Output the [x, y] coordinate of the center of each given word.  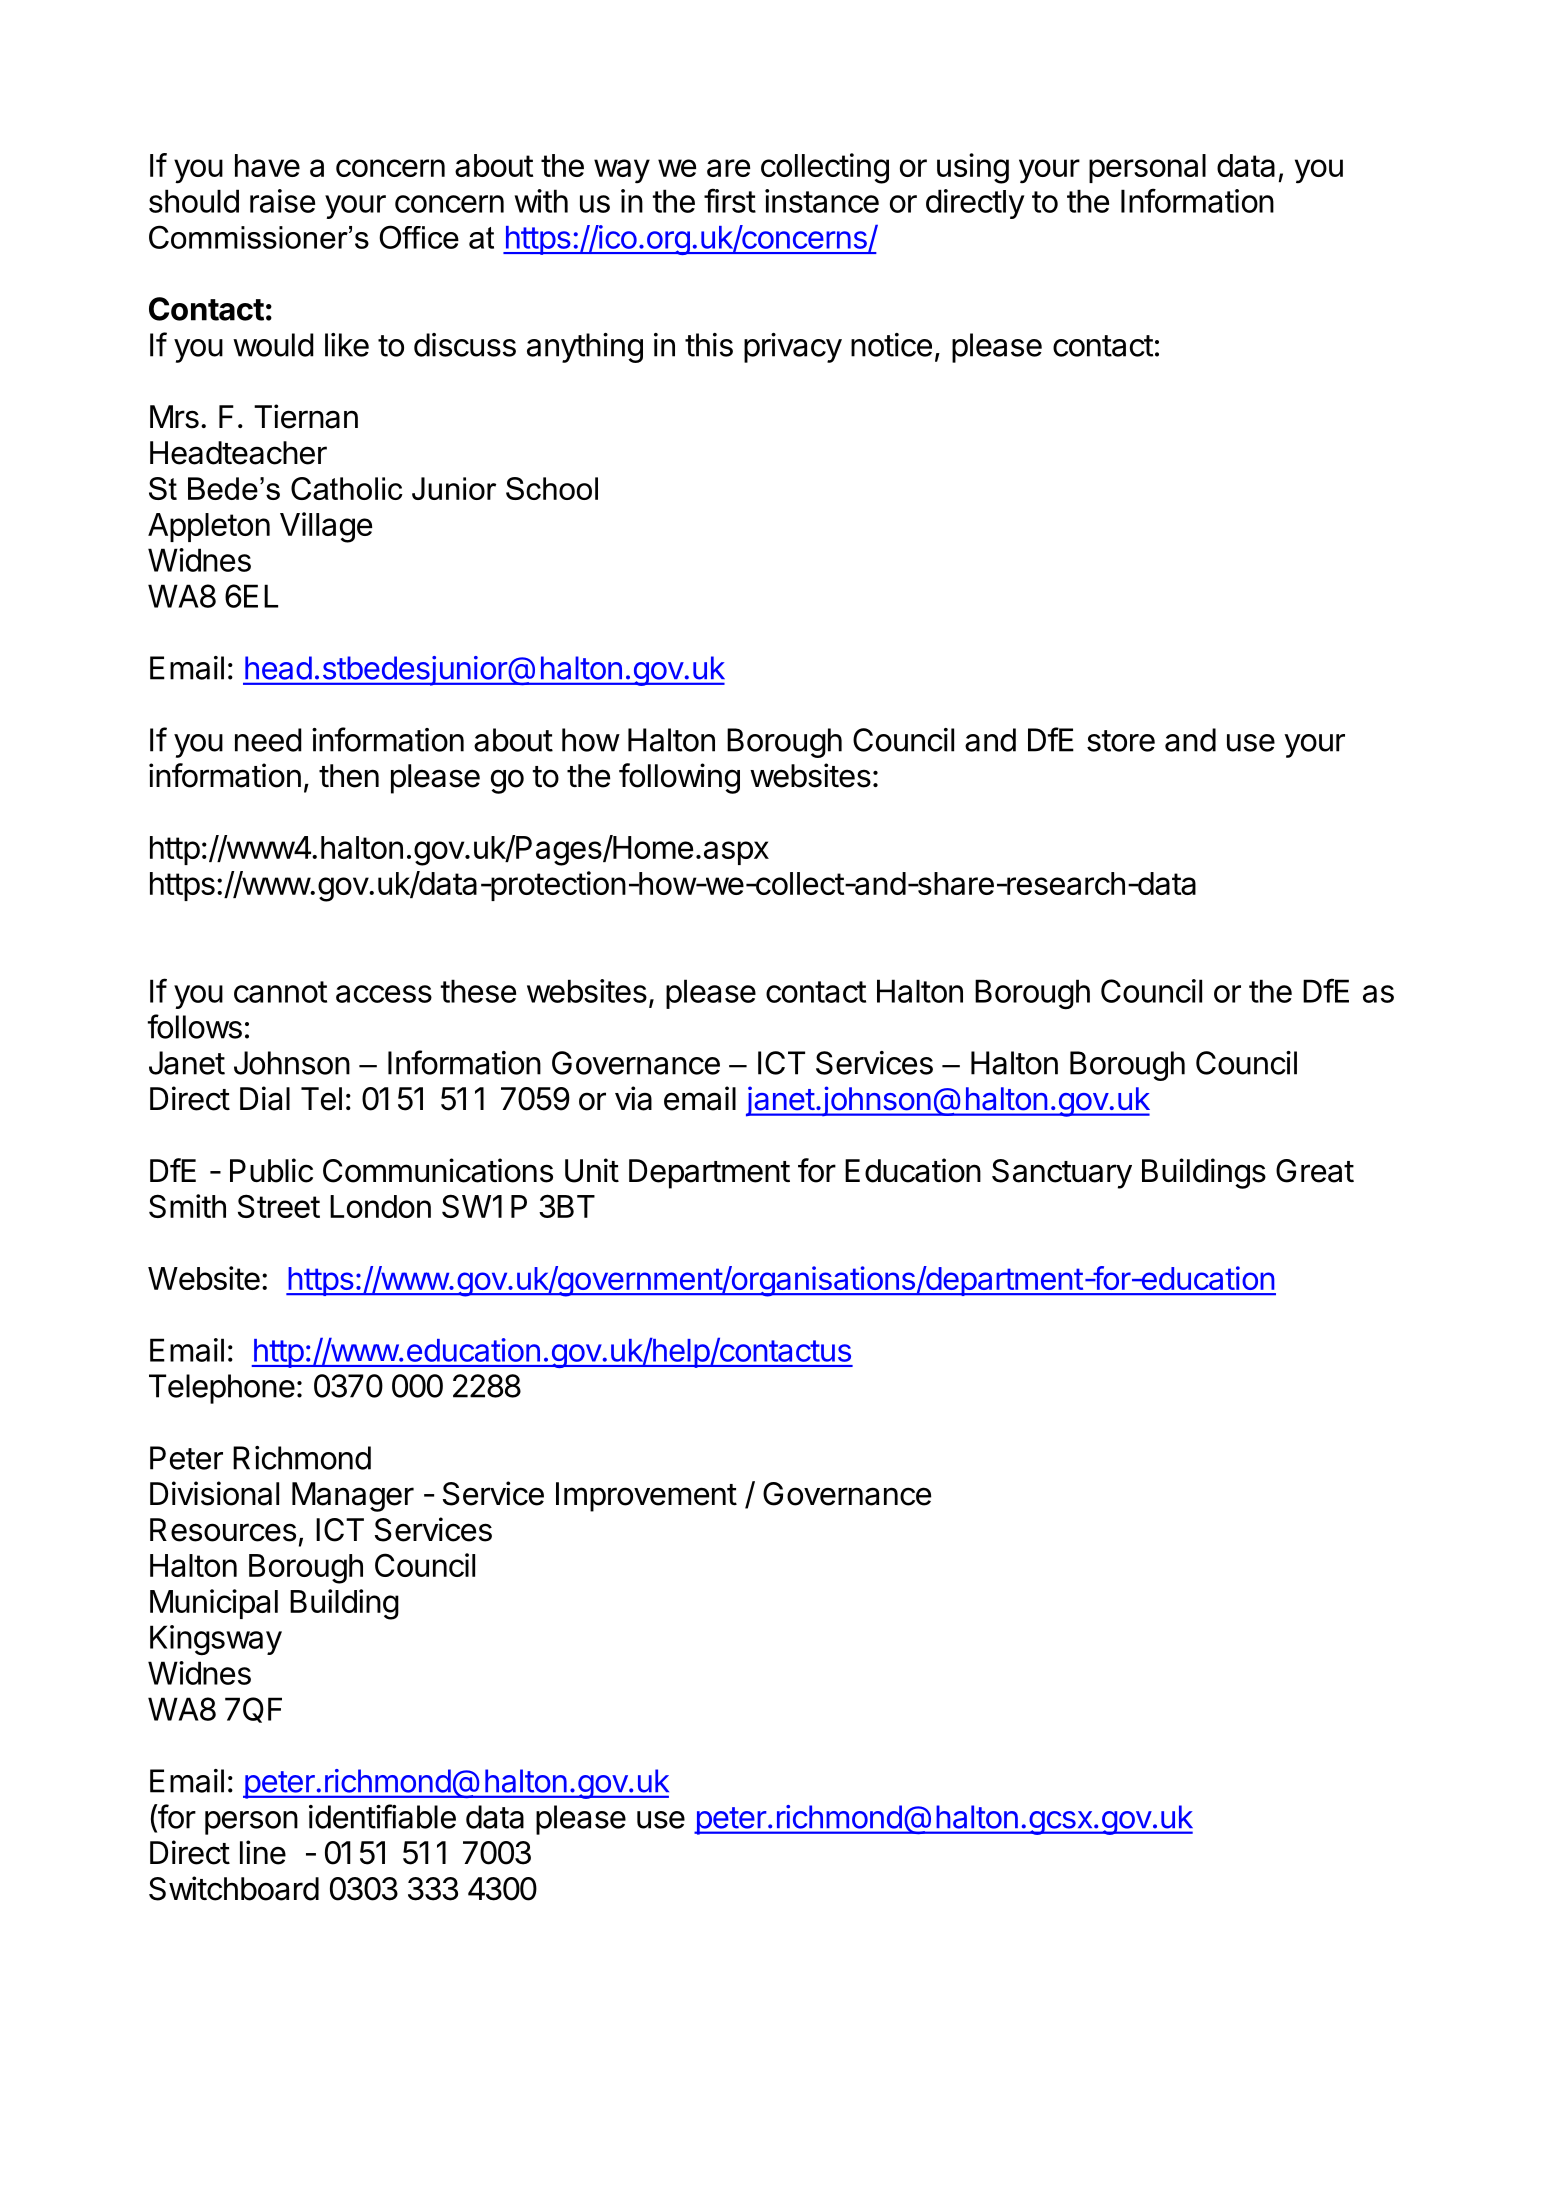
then [349, 776]
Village [326, 527]
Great [1315, 1171]
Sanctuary [1062, 1174]
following [679, 778]
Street [279, 1206]
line [263, 1852]
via [633, 1098]
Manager [353, 1497]
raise [282, 201]
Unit [592, 1170]
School [552, 488]
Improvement [646, 1497]
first [730, 200]
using [973, 168]
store [1121, 741]
